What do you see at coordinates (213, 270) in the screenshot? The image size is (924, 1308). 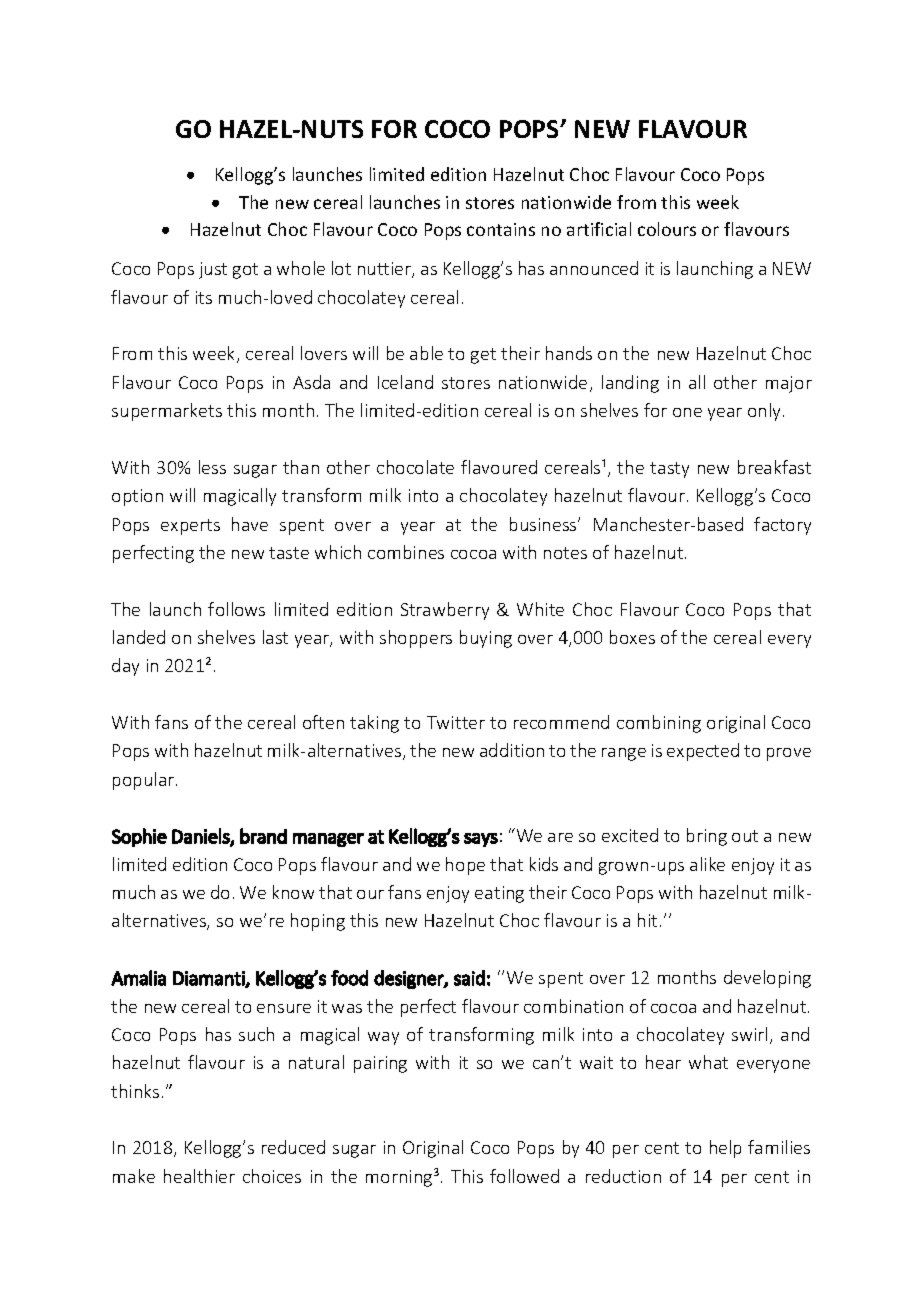 I see `just` at bounding box center [213, 270].
